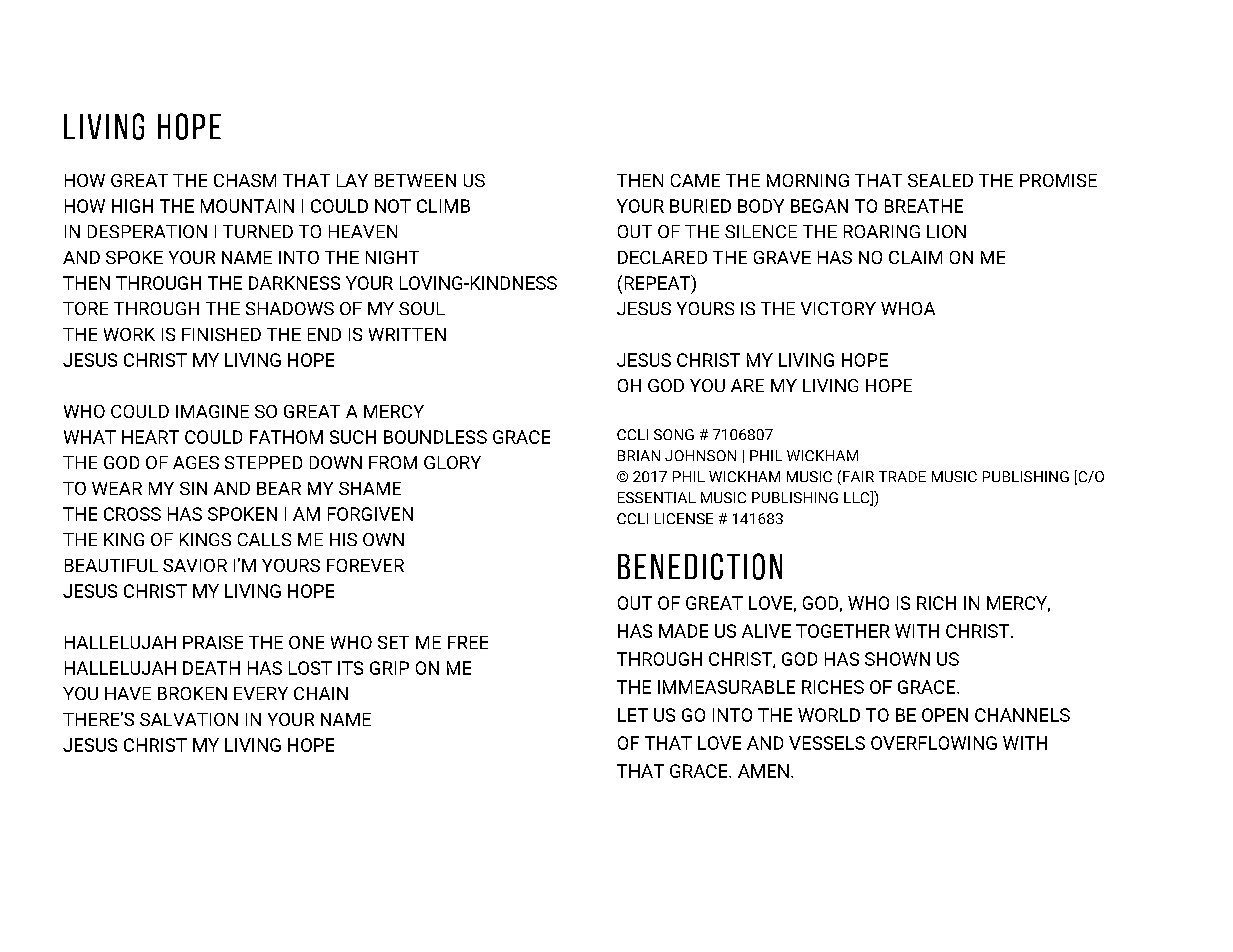  I want to click on REPEAT, so click(659, 283).
